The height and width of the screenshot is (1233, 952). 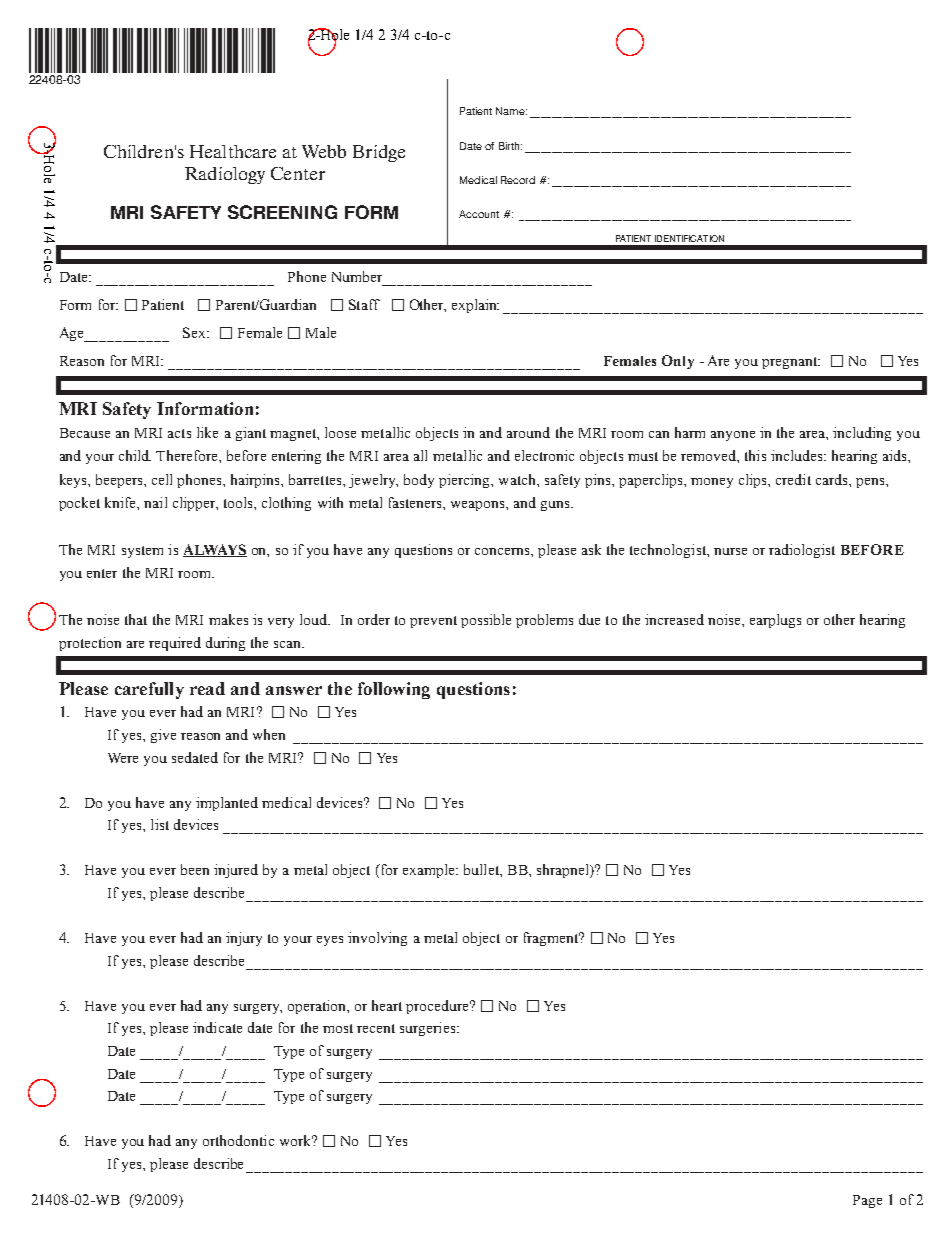 What do you see at coordinates (486, 621) in the screenshot?
I see `possible` at bounding box center [486, 621].
